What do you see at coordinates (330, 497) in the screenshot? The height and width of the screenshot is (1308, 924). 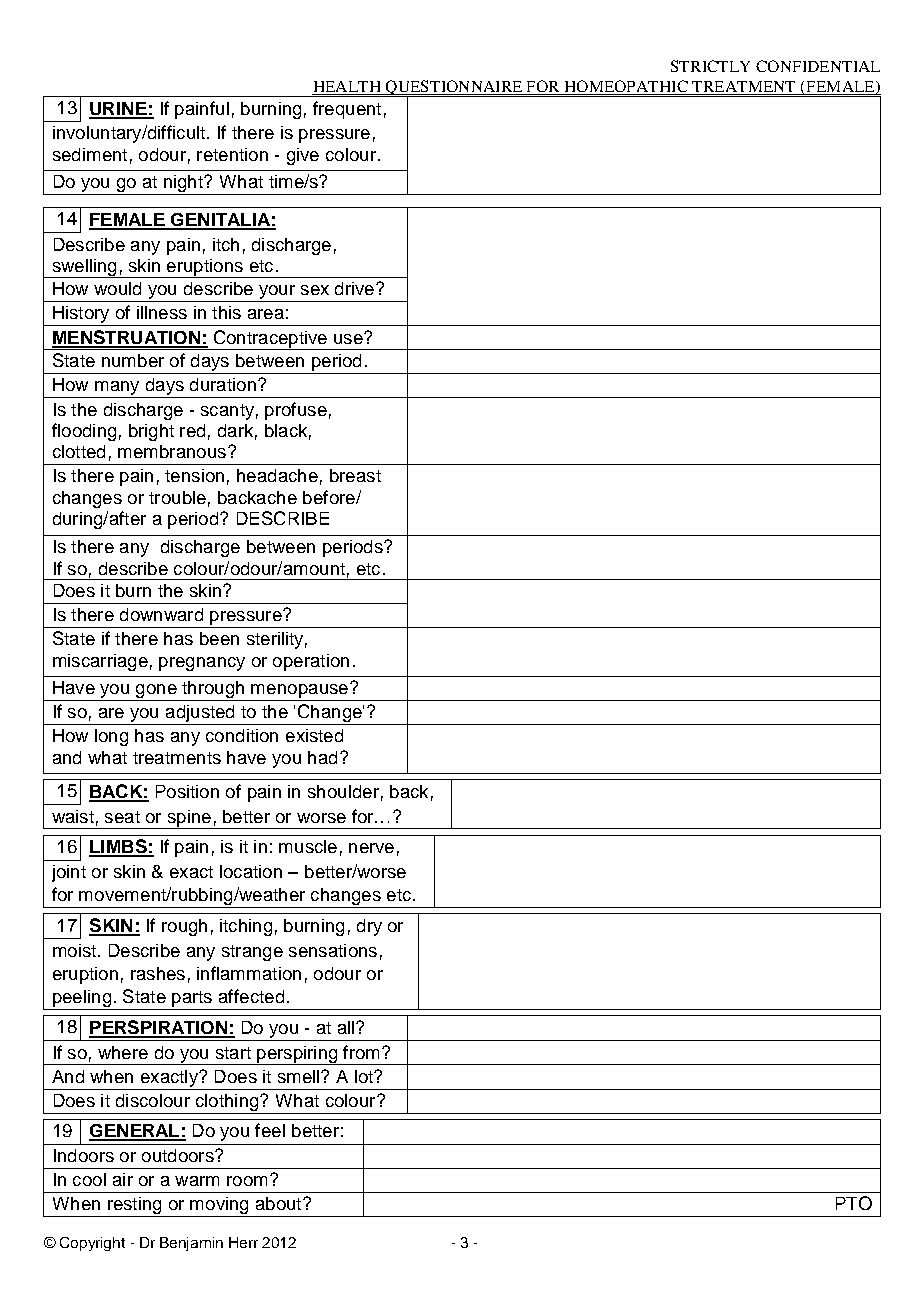 I see `before` at bounding box center [330, 497].
